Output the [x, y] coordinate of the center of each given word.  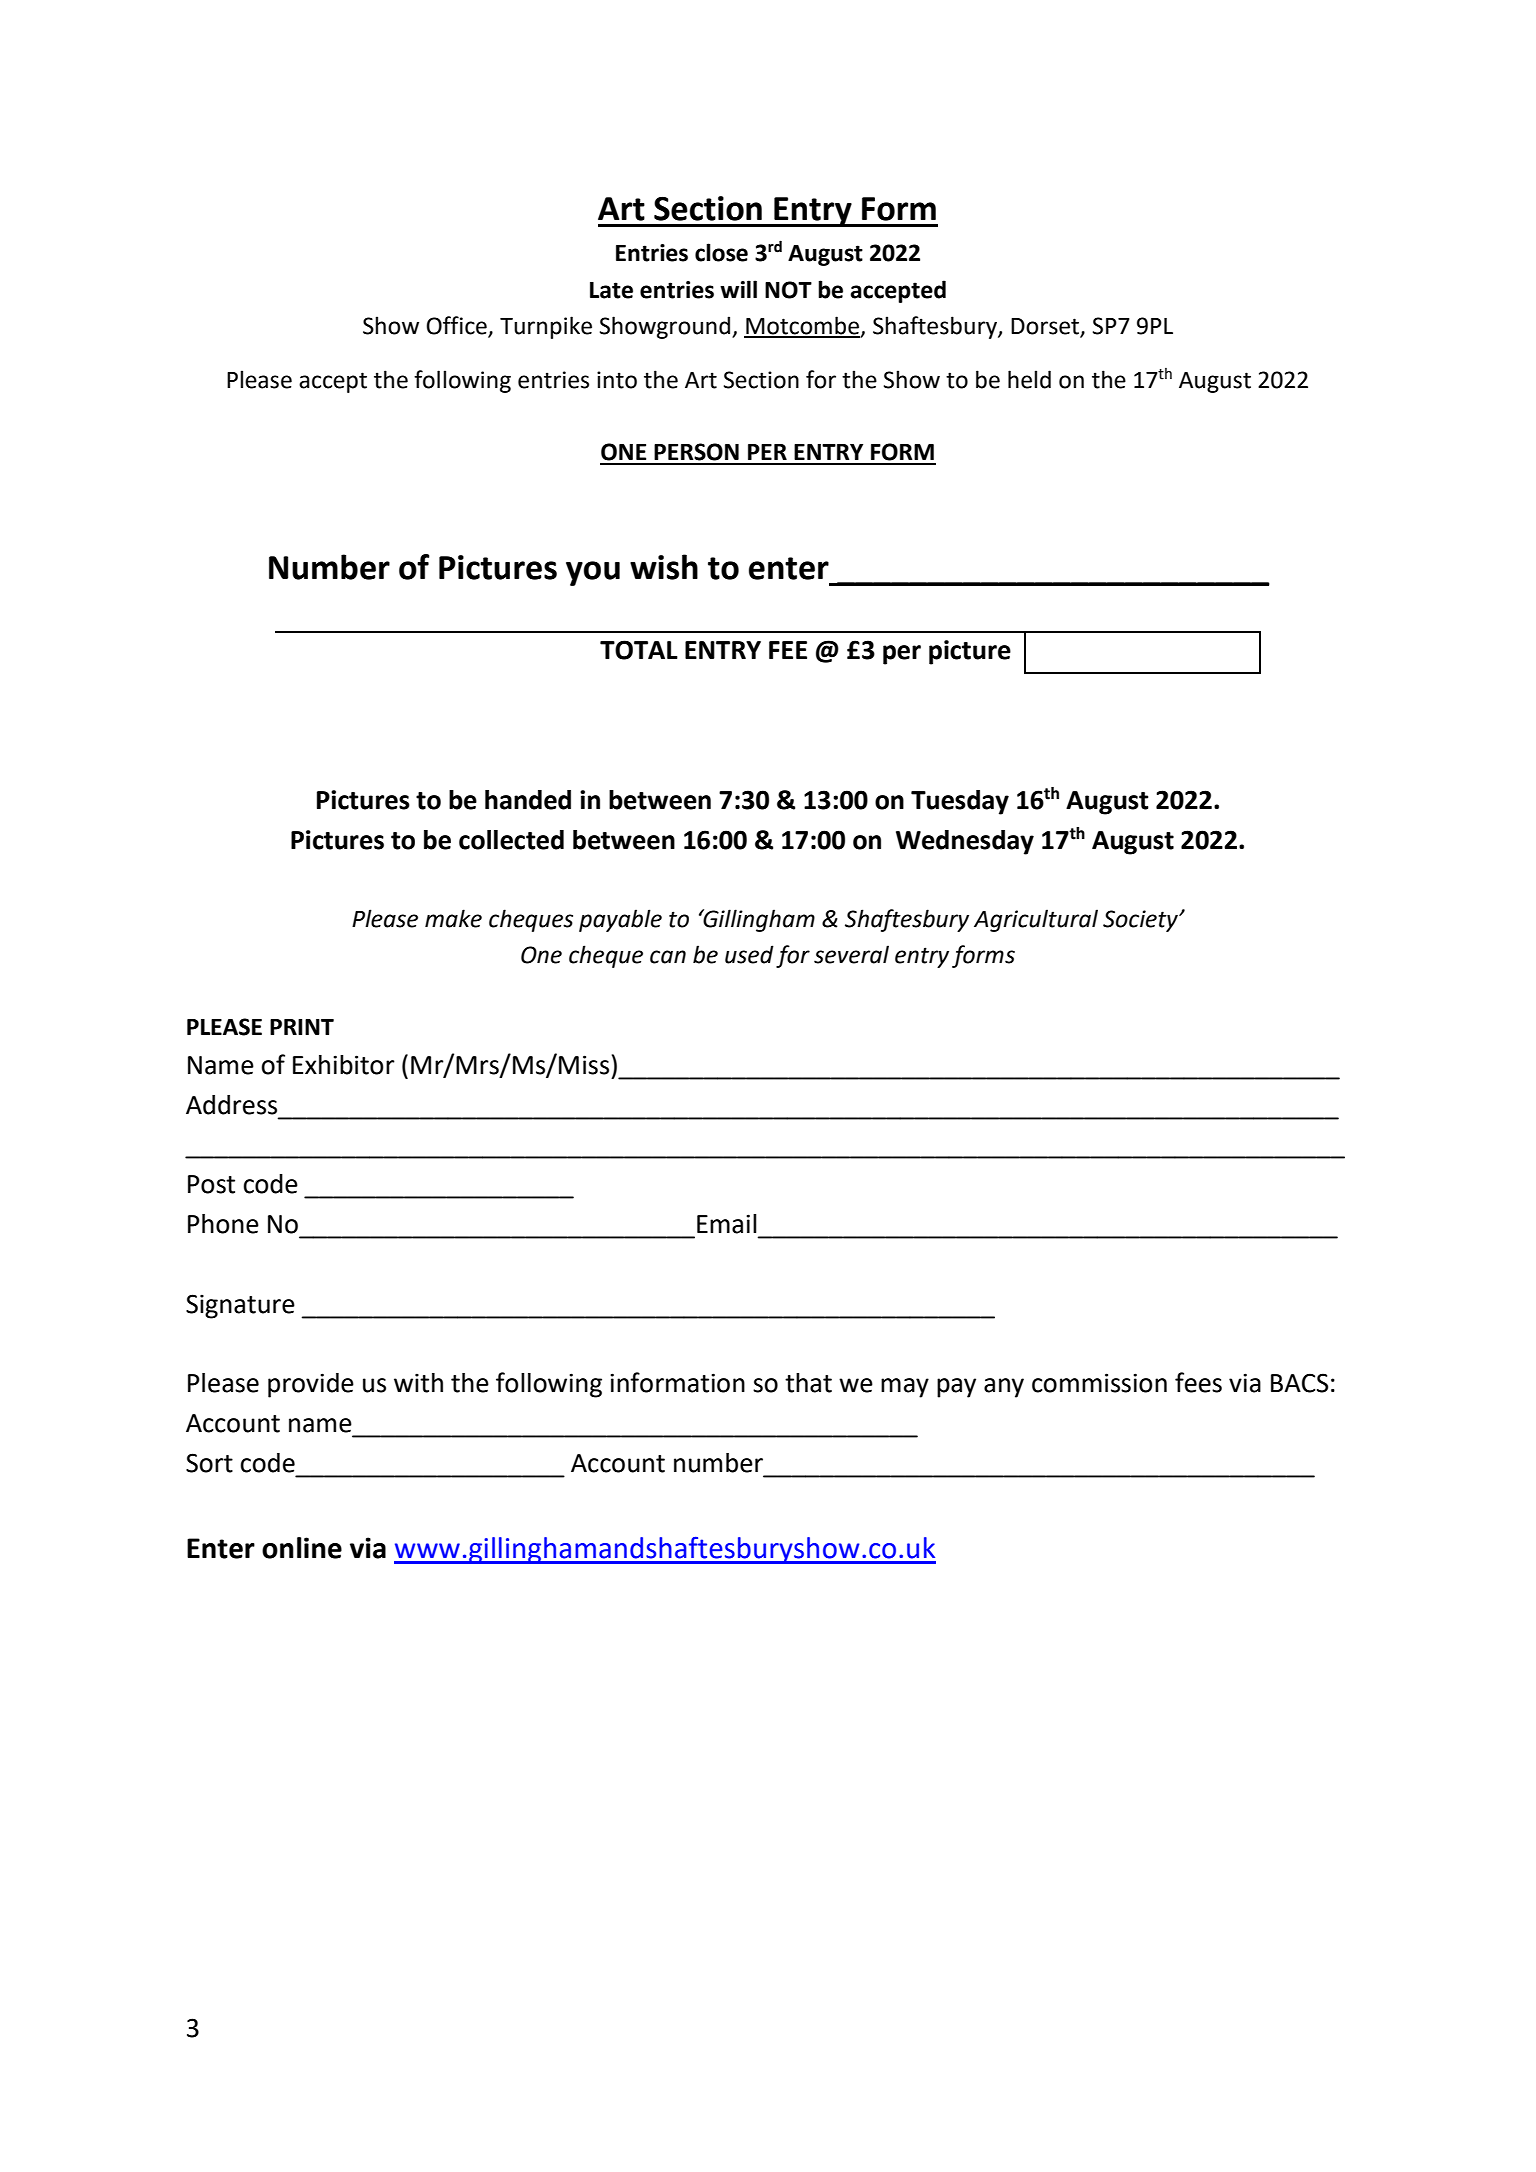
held [1029, 379]
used [749, 954]
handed [528, 800]
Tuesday [960, 802]
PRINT [302, 1027]
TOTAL [639, 650]
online [302, 1548]
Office [456, 325]
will [738, 289]
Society [1141, 921]
